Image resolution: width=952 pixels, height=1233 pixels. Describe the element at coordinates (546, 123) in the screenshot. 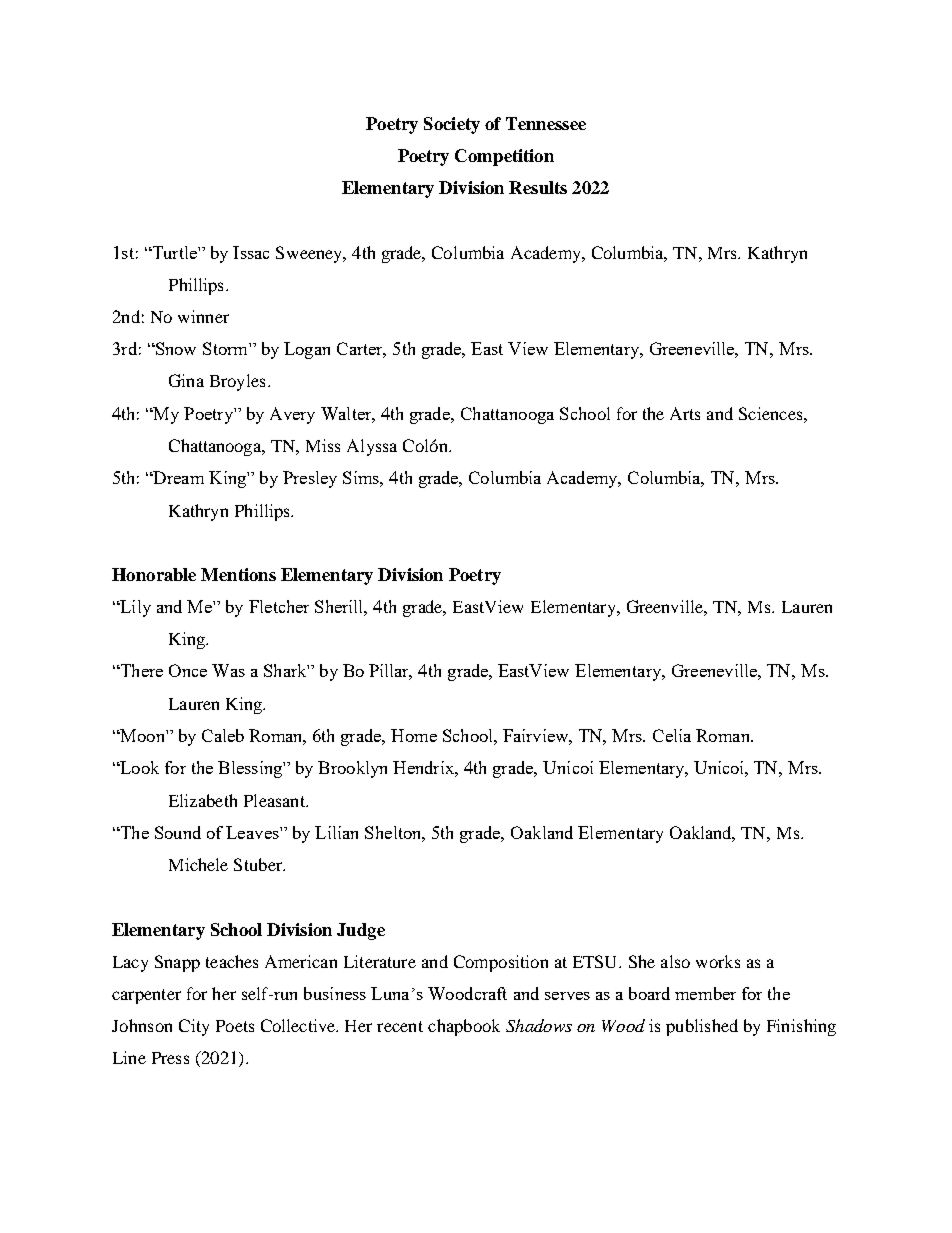

I see `Tennessee` at that location.
